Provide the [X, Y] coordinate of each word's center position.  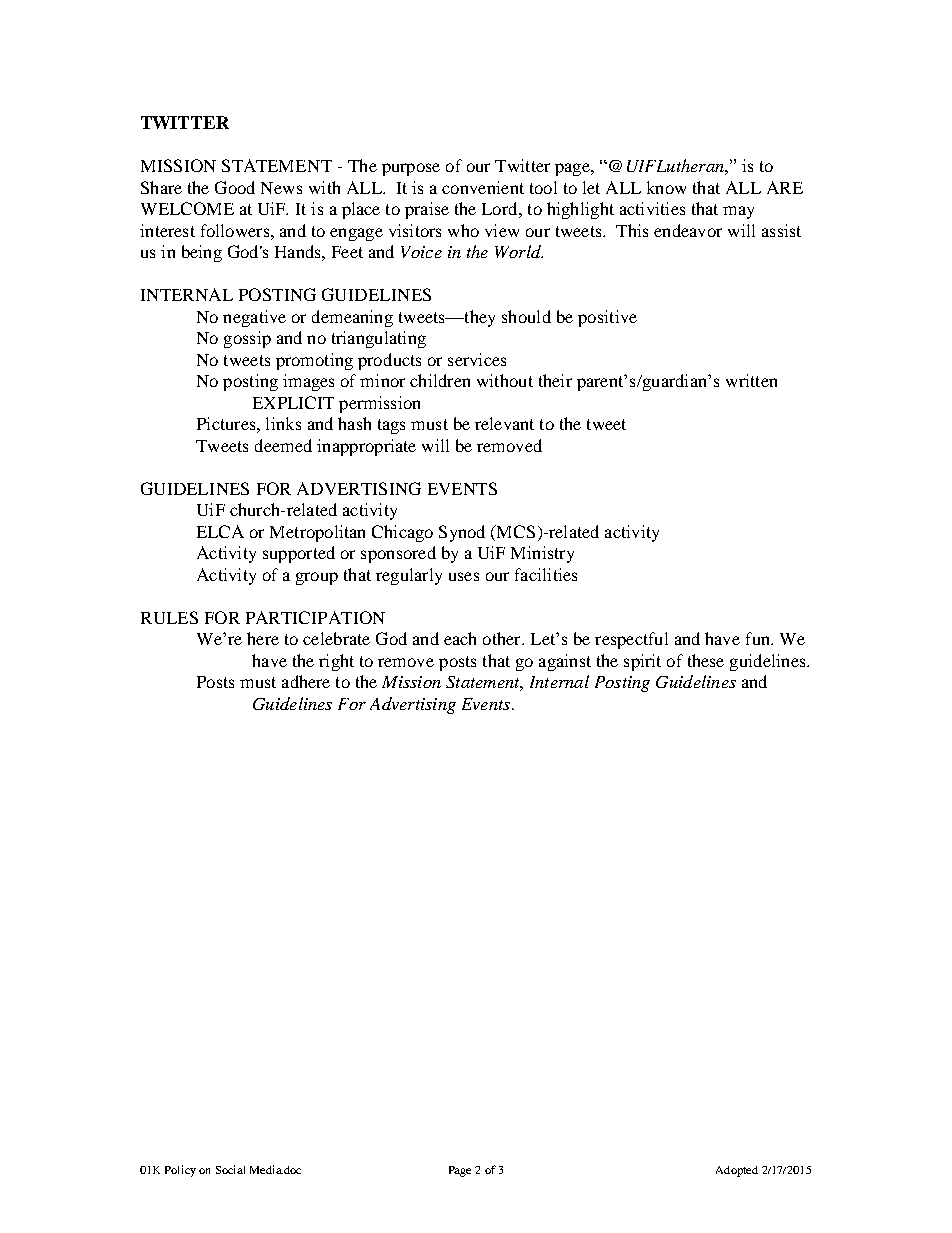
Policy [180, 1171]
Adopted [737, 1171]
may [738, 212]
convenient [483, 187]
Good [235, 187]
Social [230, 1169]
